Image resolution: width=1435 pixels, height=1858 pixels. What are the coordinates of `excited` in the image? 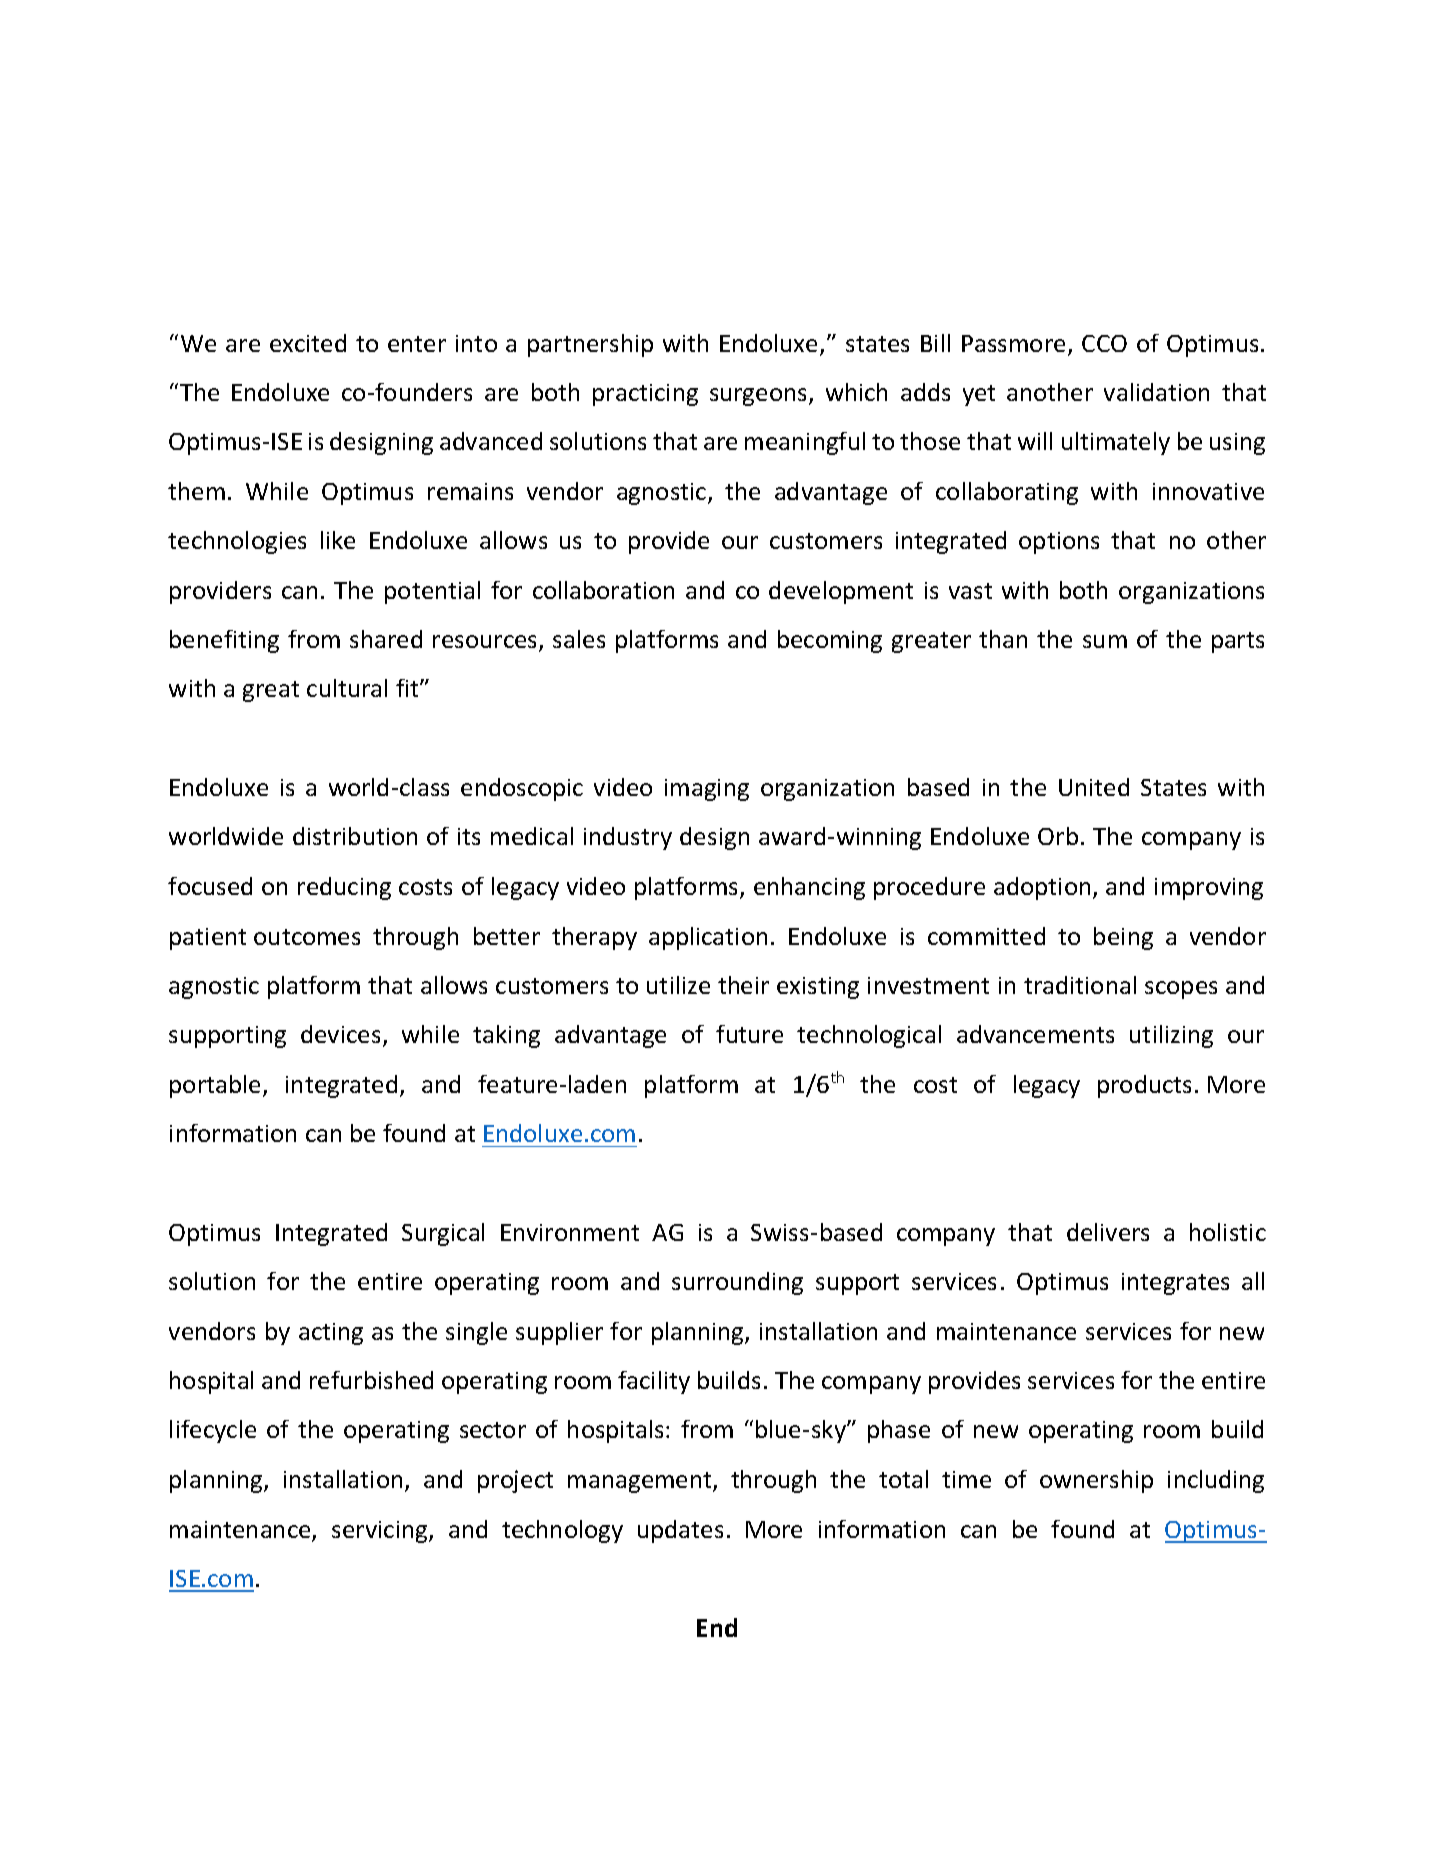 It's located at (308, 343).
